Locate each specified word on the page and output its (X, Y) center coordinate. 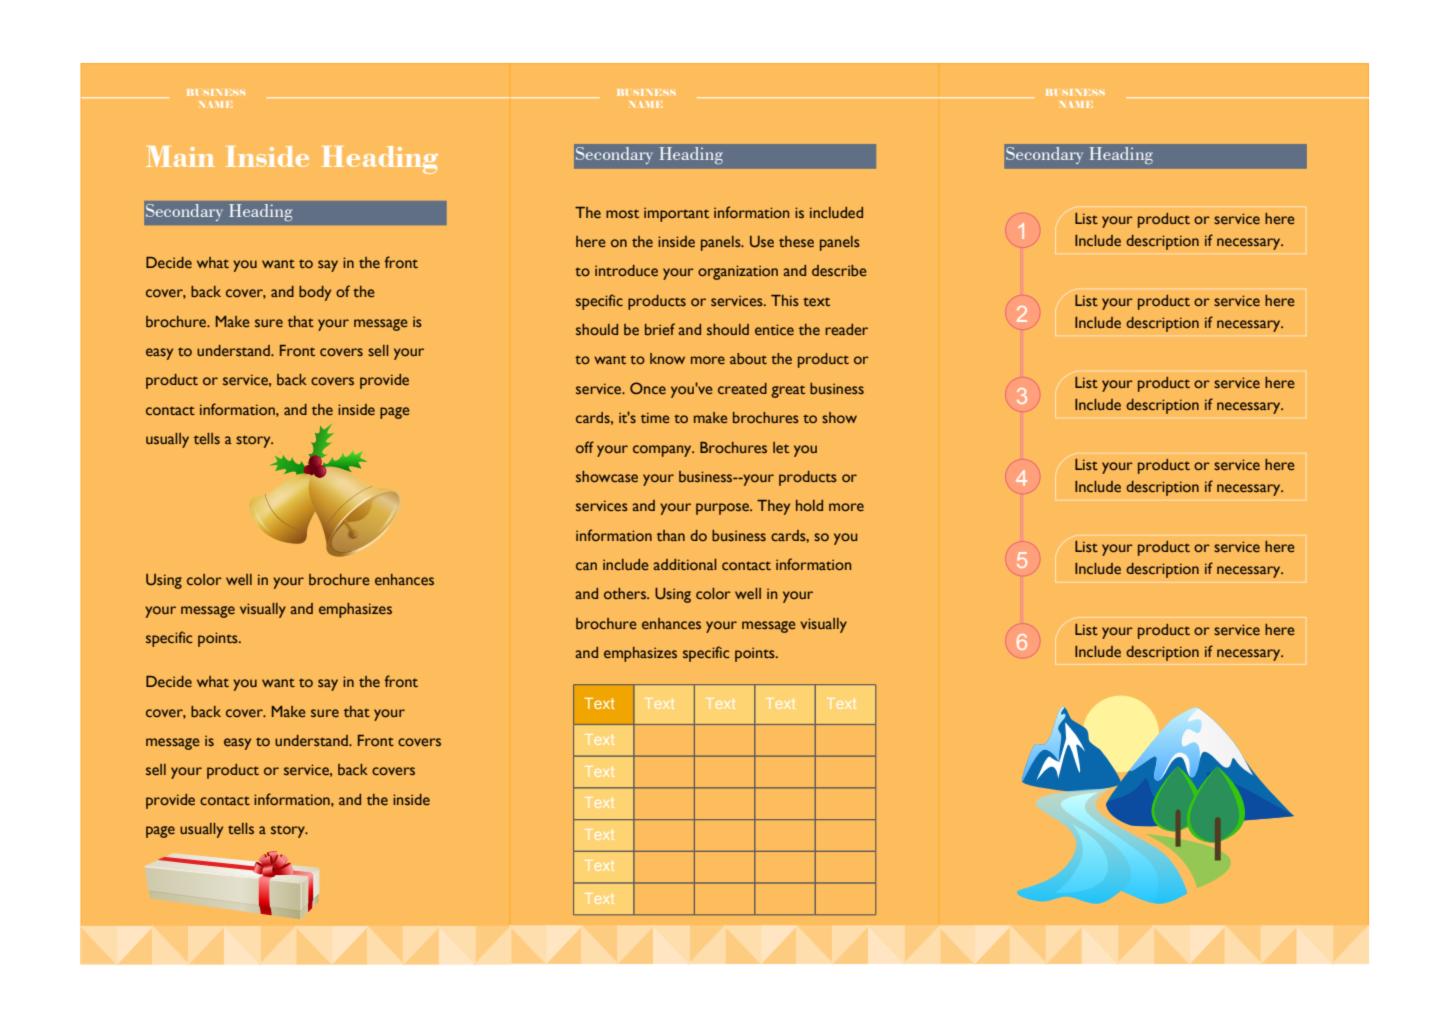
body (315, 293)
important (676, 214)
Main (180, 156)
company (663, 451)
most (622, 214)
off (585, 447)
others (626, 593)
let (781, 447)
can (586, 566)
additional (684, 564)
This (785, 300)
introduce (626, 270)
